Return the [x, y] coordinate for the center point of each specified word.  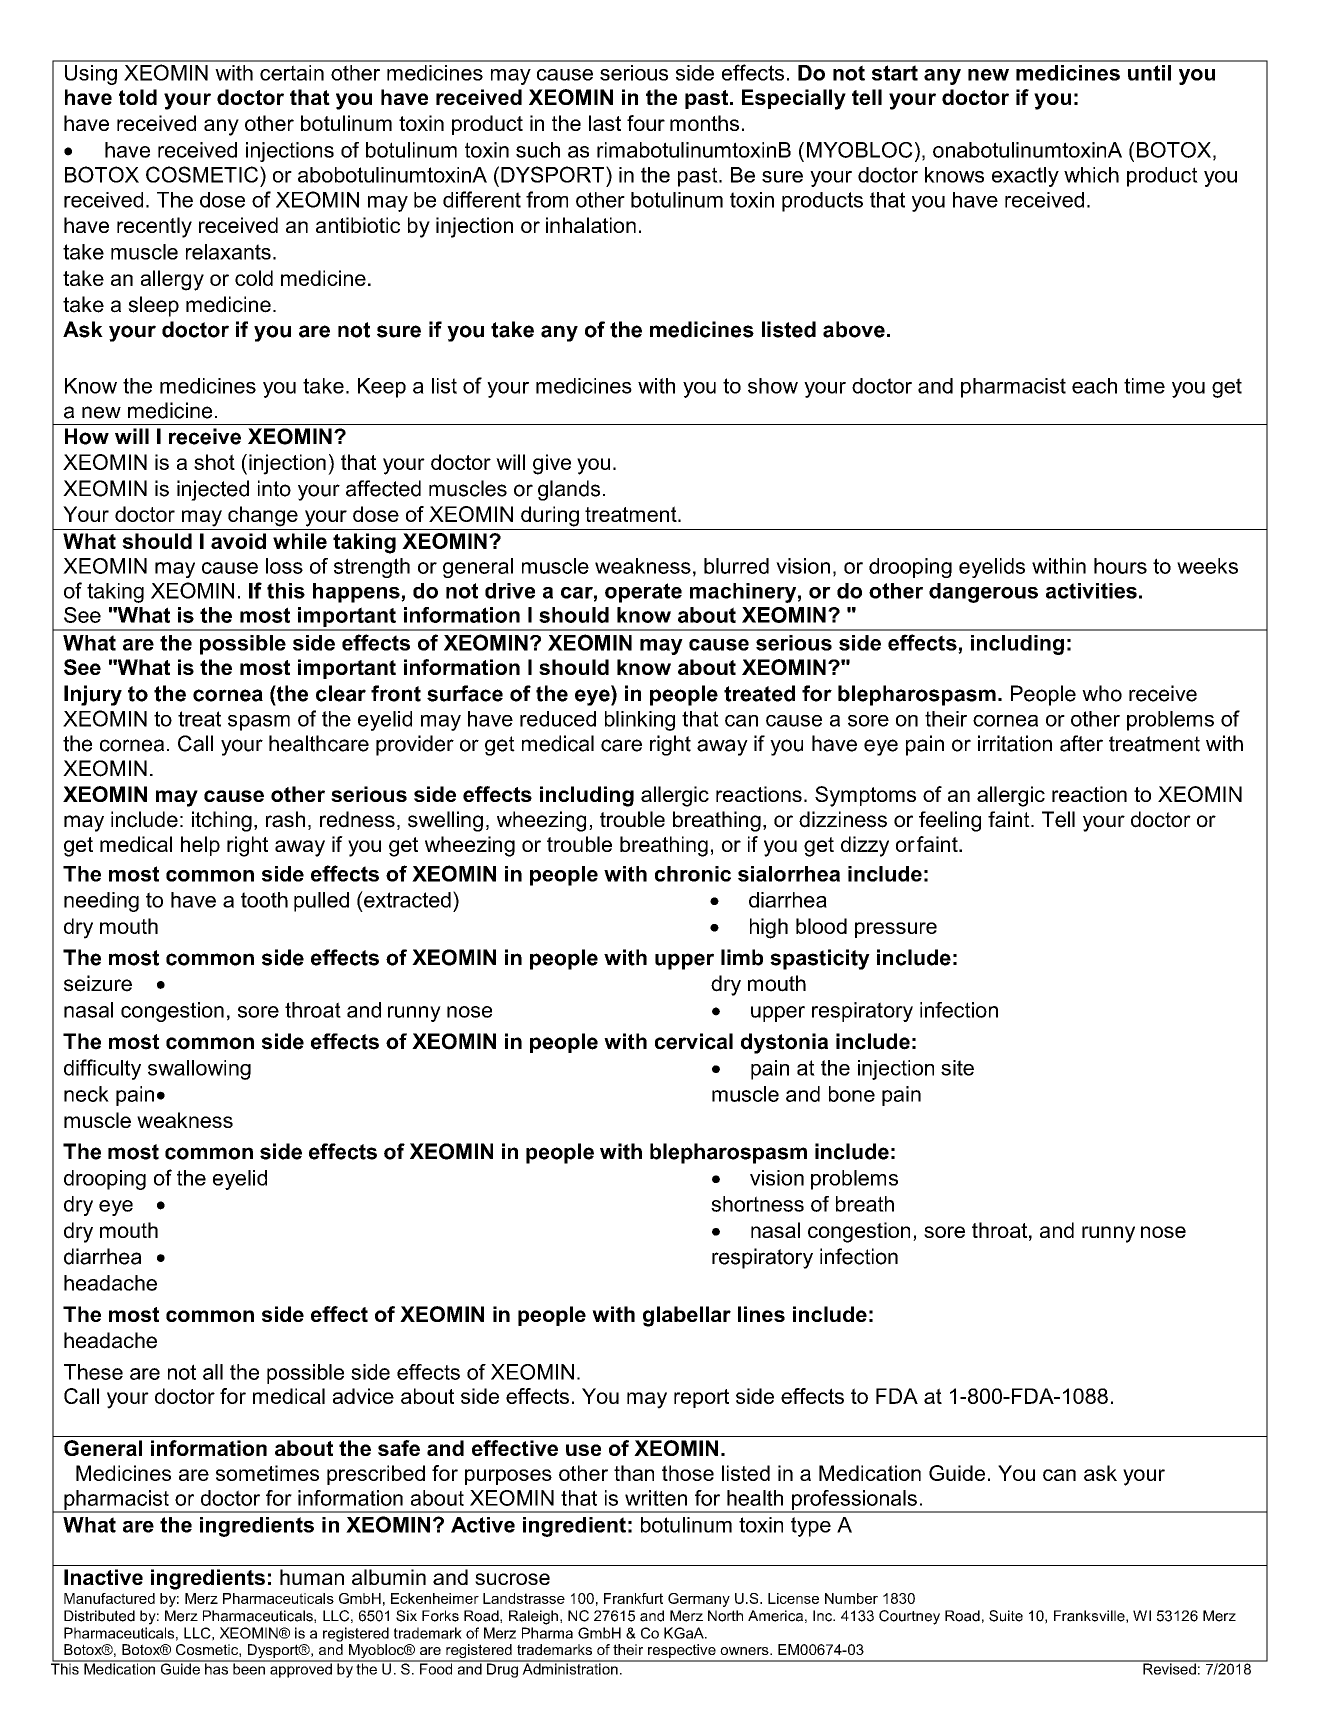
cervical [694, 1041]
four [646, 123]
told [138, 97]
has [217, 1668]
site [957, 1068]
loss [284, 566]
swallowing [199, 1070]
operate [643, 593]
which [1091, 175]
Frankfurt [633, 1598]
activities [1091, 591]
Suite [1006, 1616]
